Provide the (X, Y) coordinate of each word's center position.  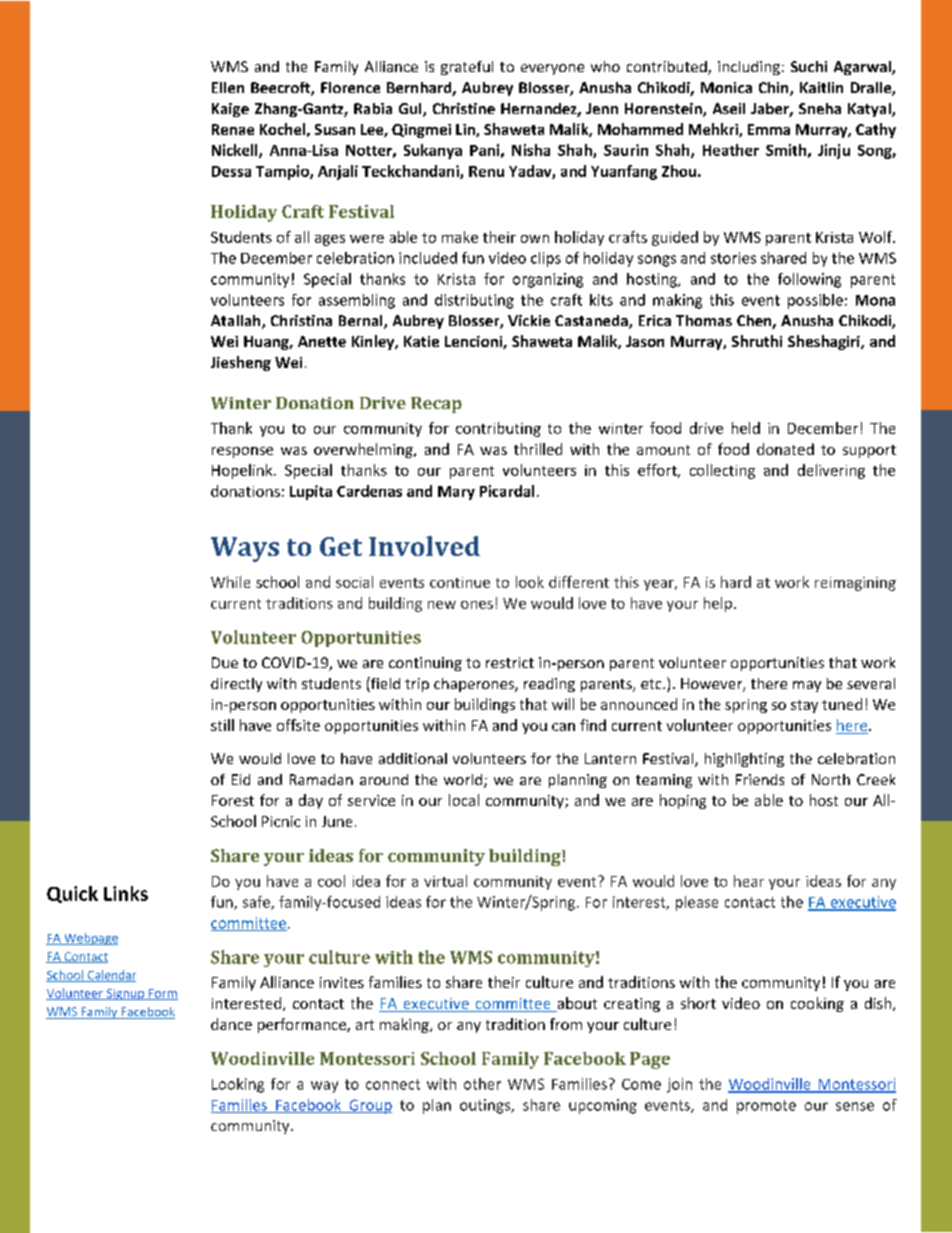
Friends (760, 779)
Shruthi (757, 341)
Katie (421, 341)
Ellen (228, 87)
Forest (233, 800)
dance (231, 1024)
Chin (775, 89)
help (718, 604)
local (464, 800)
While (230, 582)
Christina (301, 320)
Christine (464, 108)
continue (460, 582)
